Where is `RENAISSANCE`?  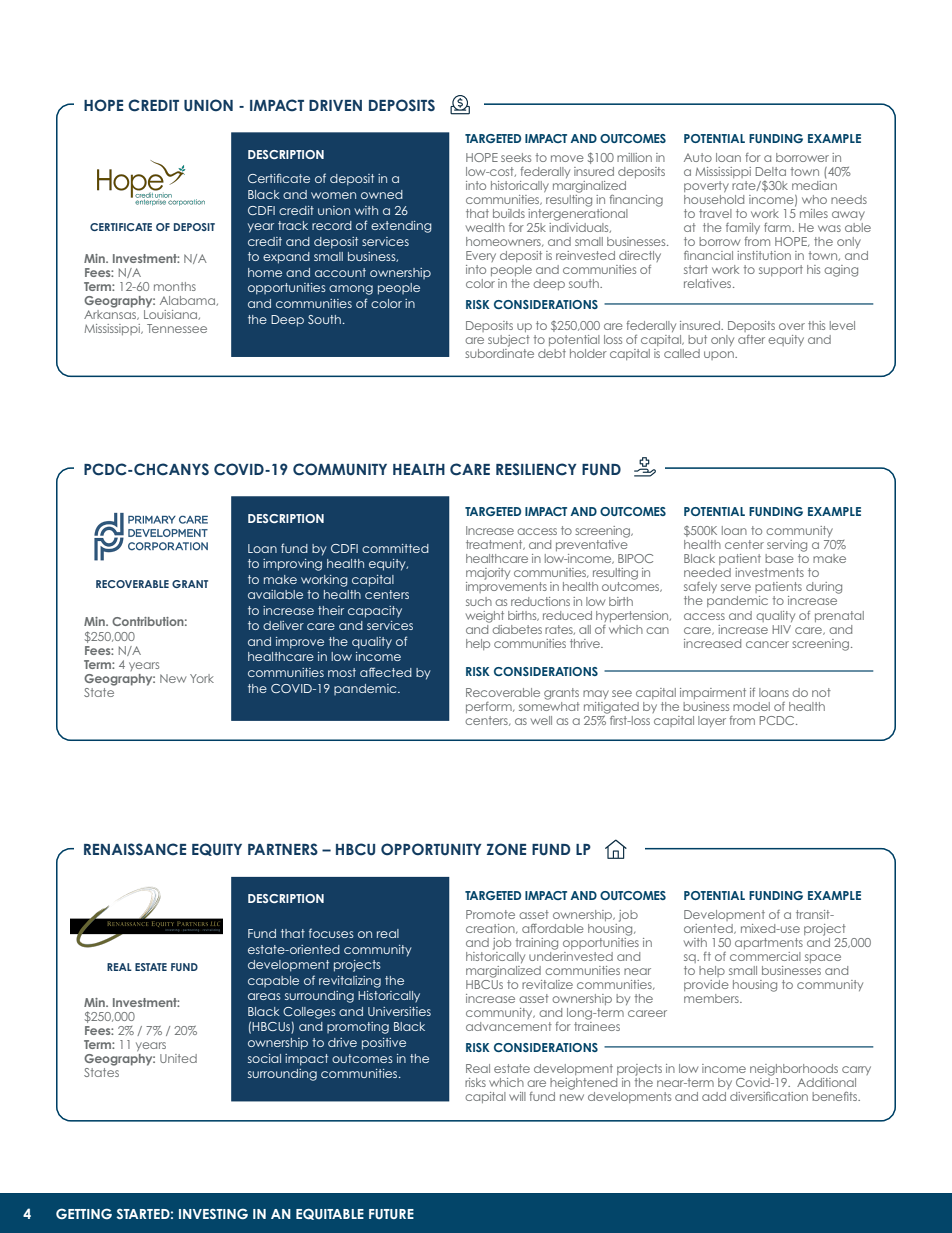 RENAISSANCE is located at coordinates (135, 849).
